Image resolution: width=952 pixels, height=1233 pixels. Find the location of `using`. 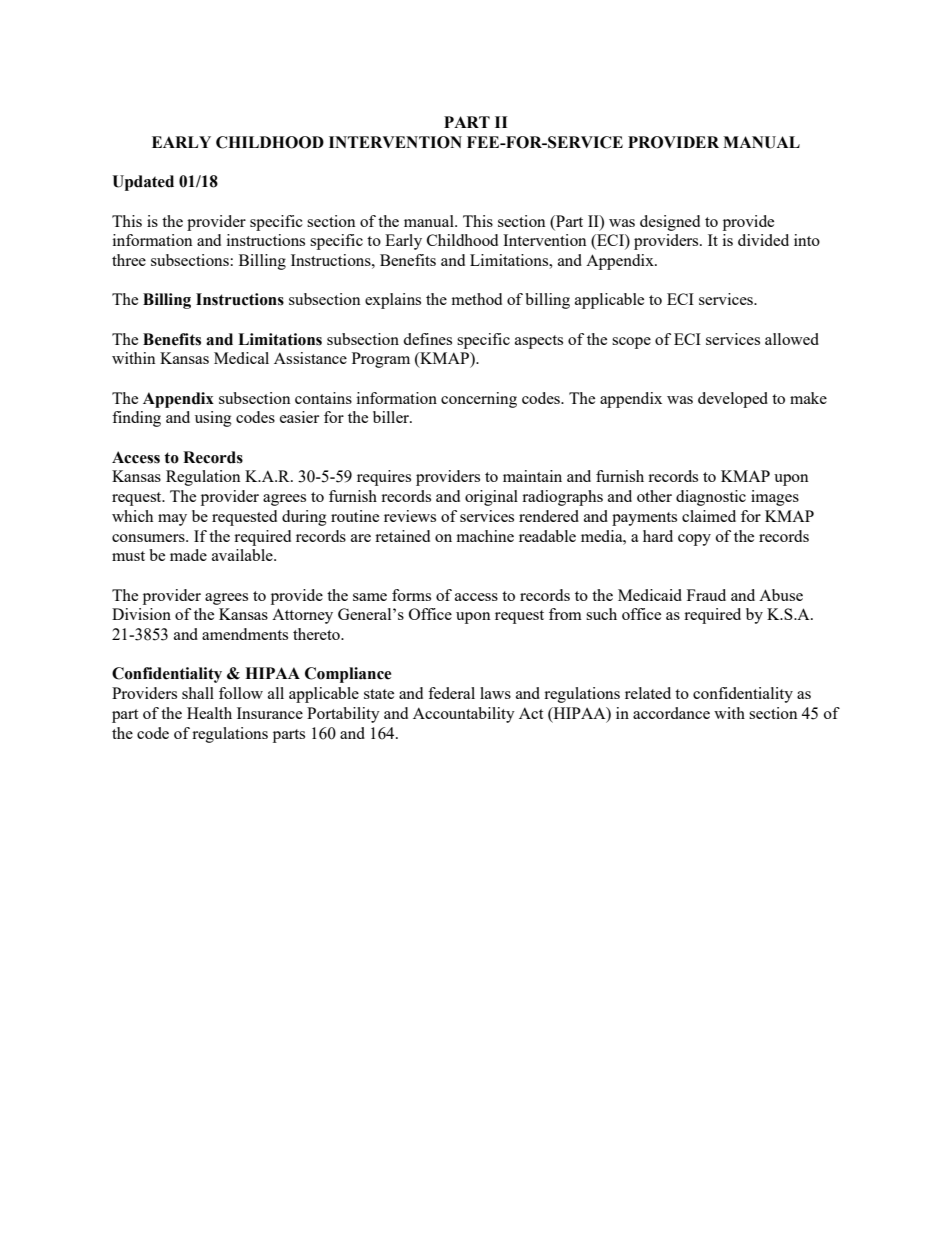

using is located at coordinates (213, 419).
